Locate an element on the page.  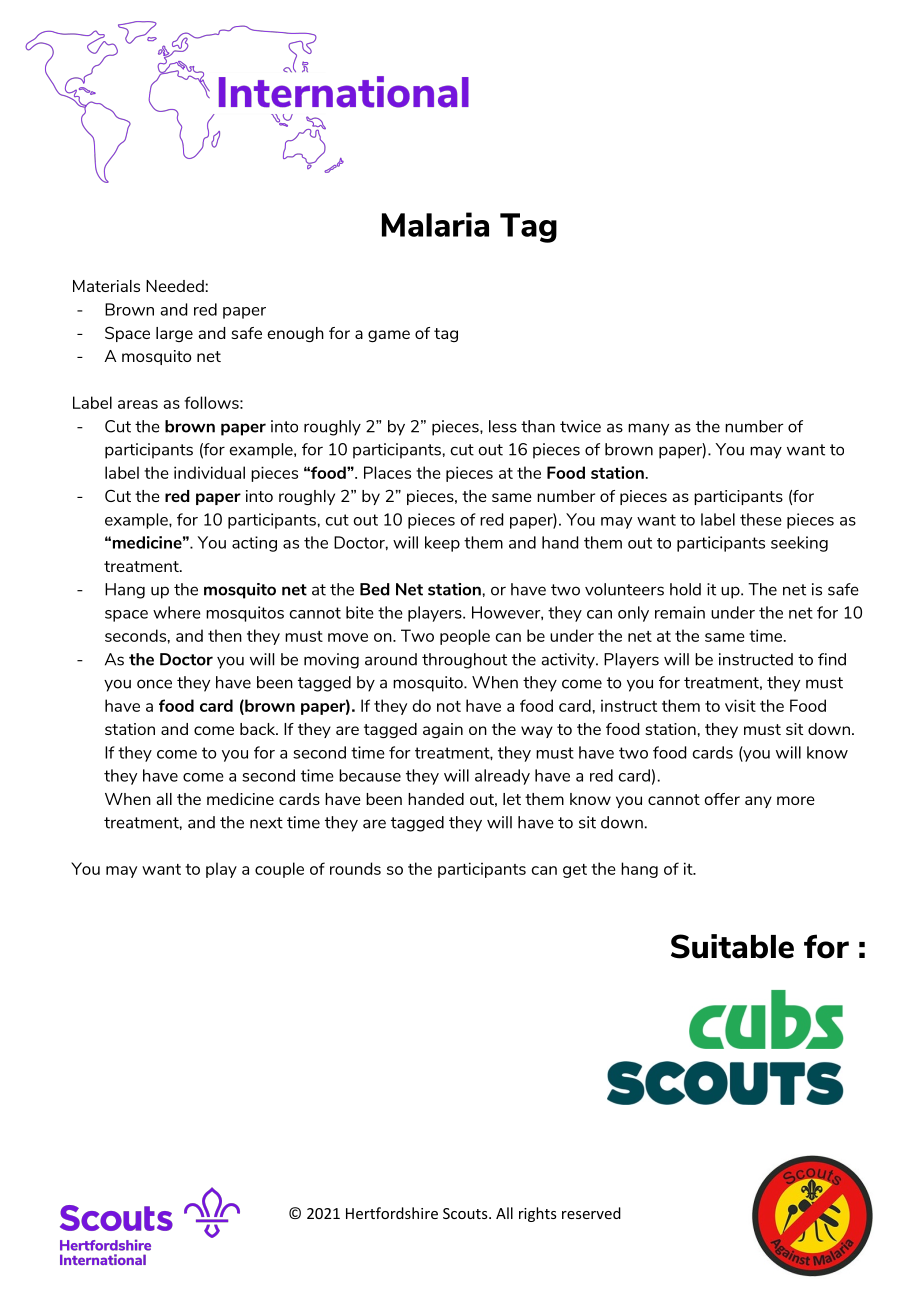
again is located at coordinates (443, 730).
